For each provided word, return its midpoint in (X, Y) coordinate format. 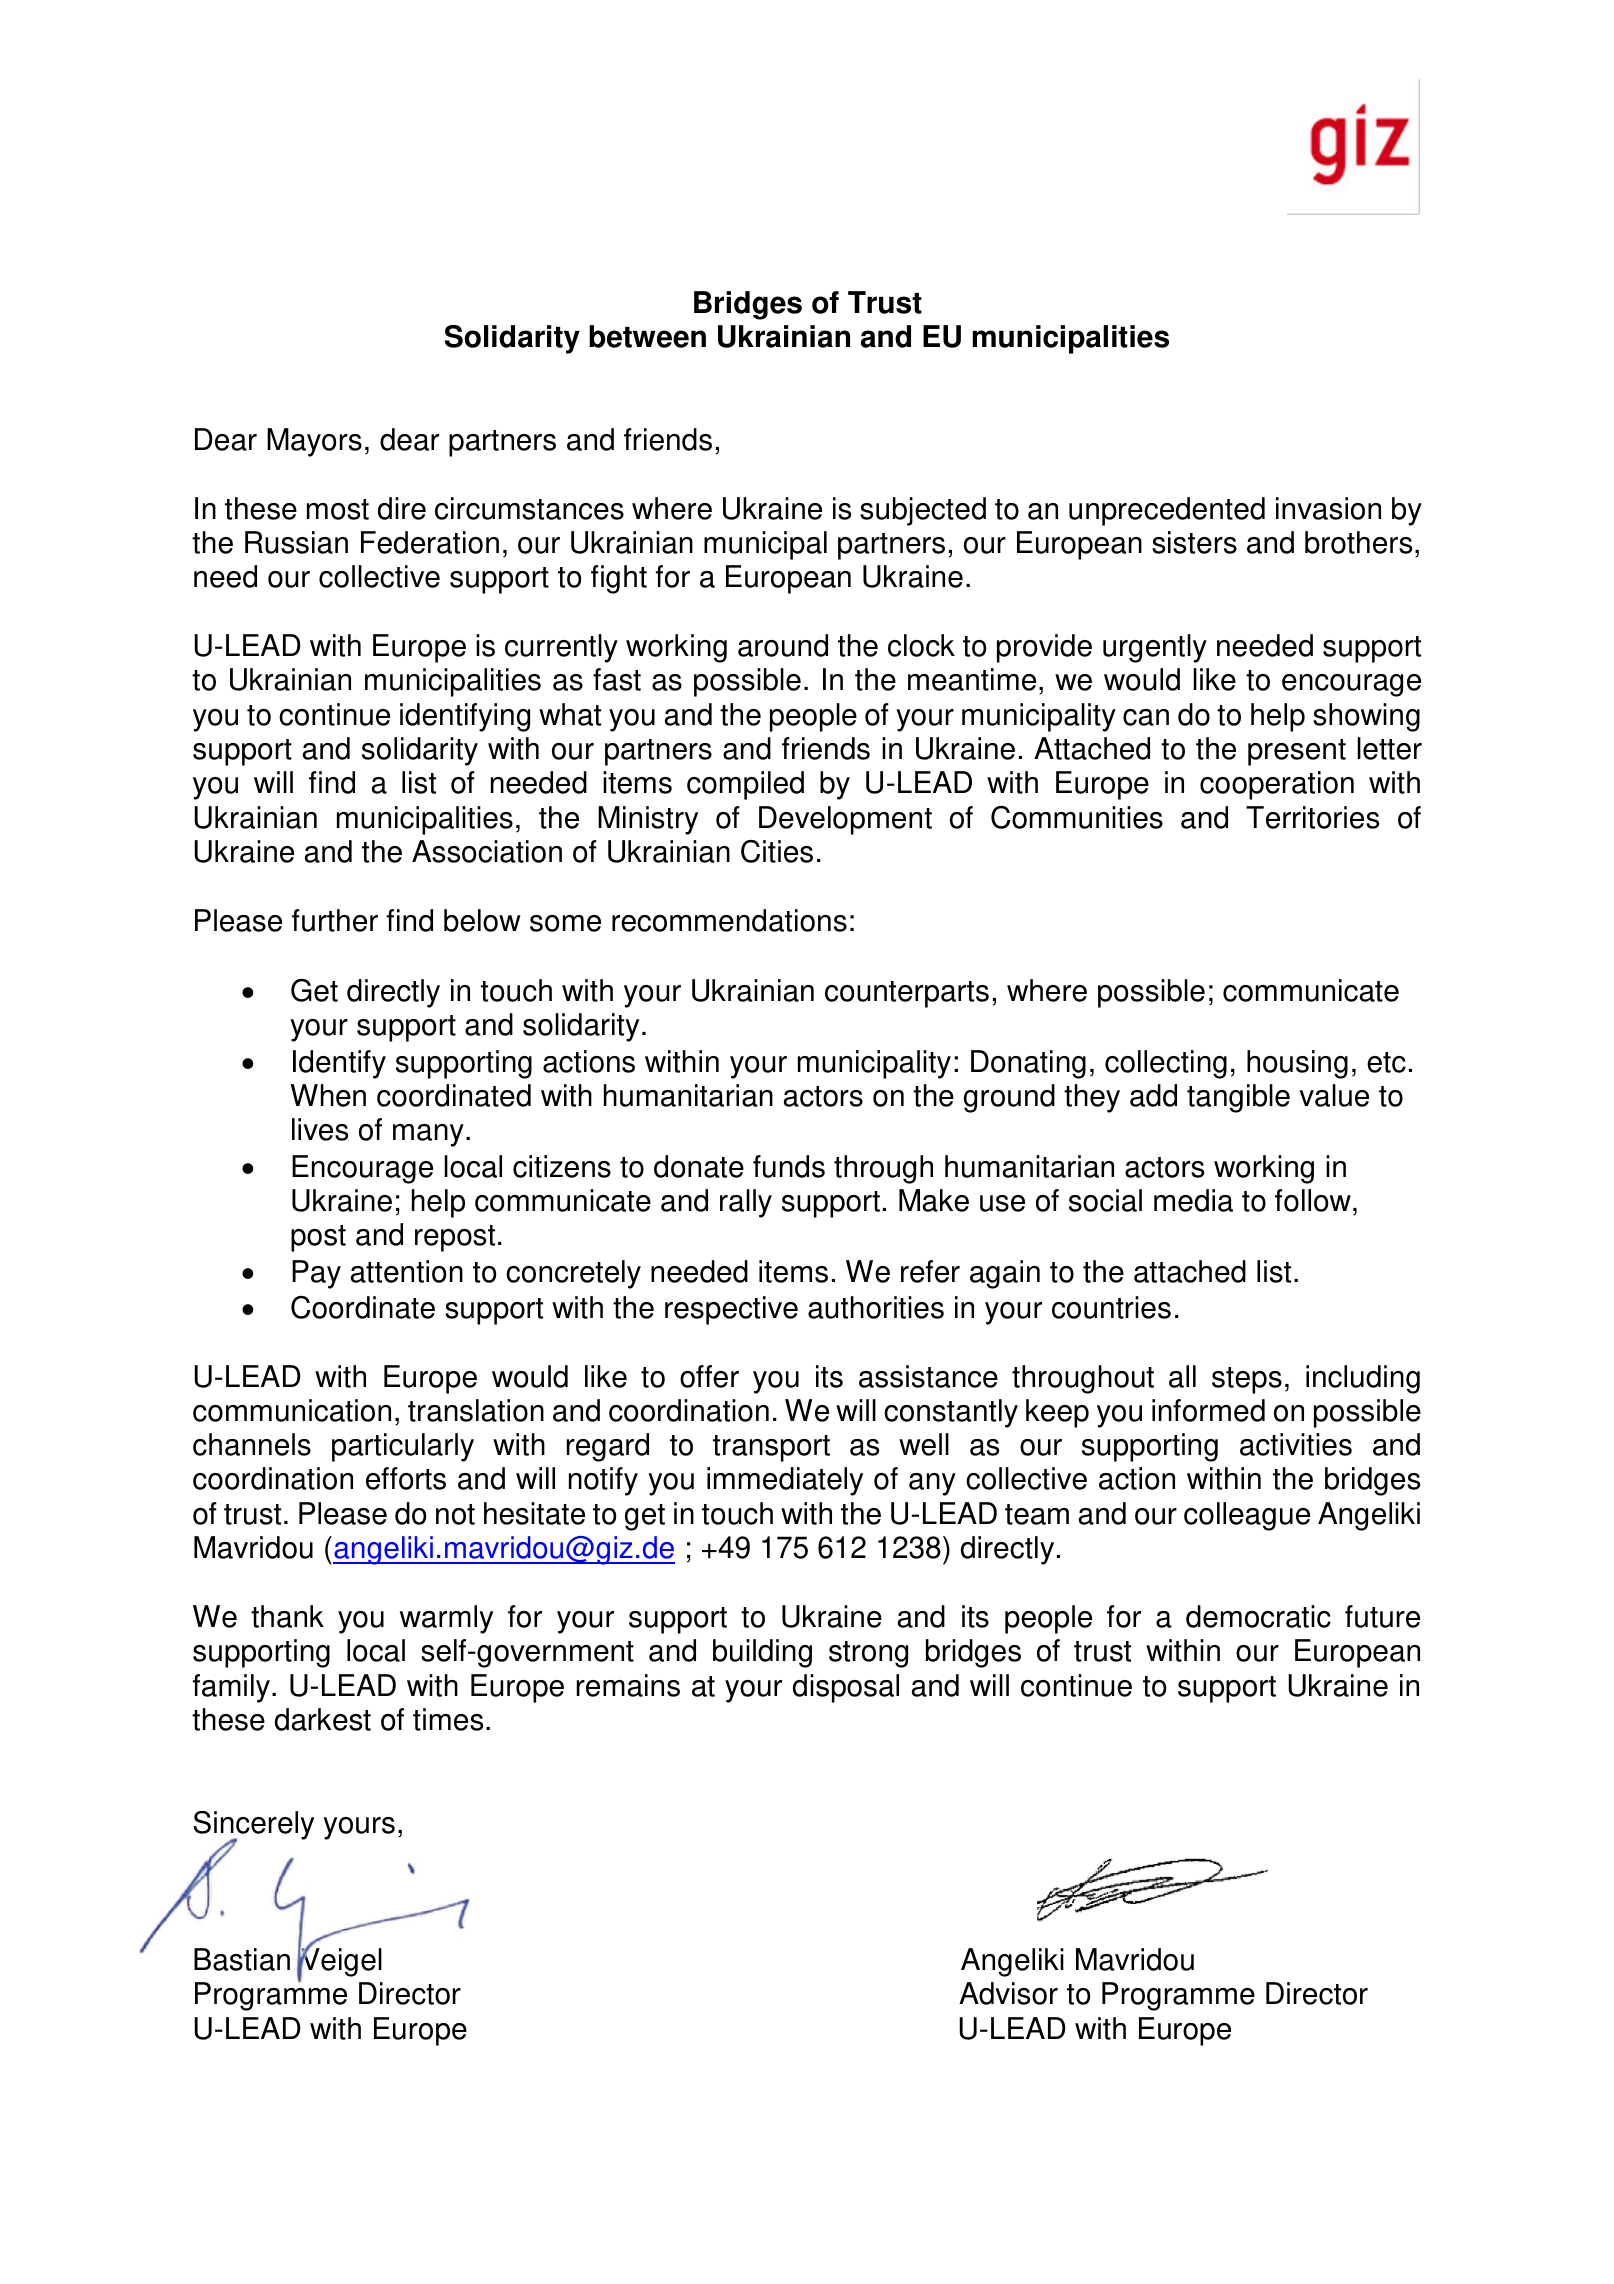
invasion (1328, 508)
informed (1208, 1410)
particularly (403, 1447)
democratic (1258, 1616)
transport (771, 1448)
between (647, 336)
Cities (777, 851)
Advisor (1008, 1993)
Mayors (314, 442)
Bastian (242, 1959)
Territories (1312, 817)
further (335, 920)
